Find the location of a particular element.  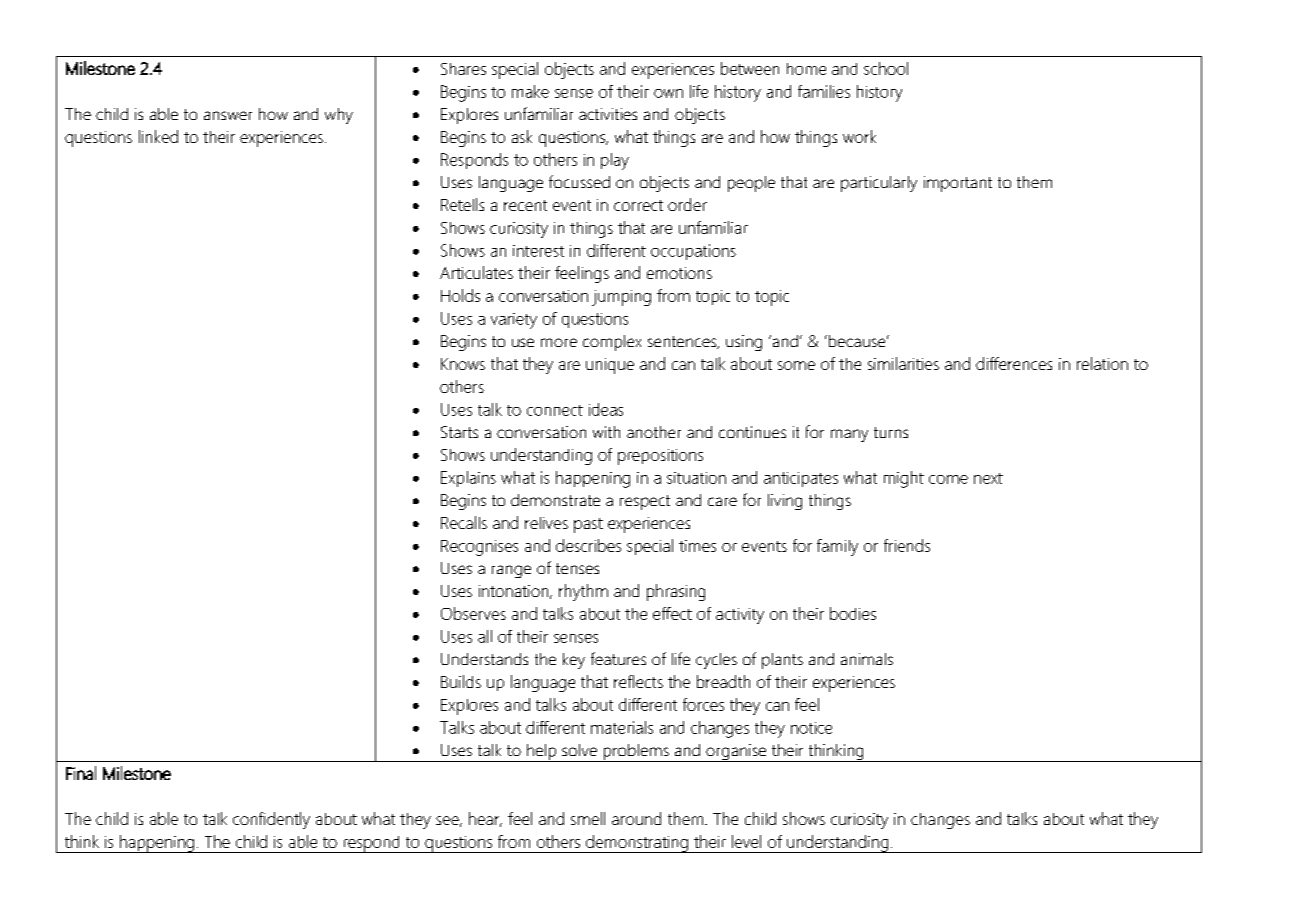

answer is located at coordinates (228, 115).
